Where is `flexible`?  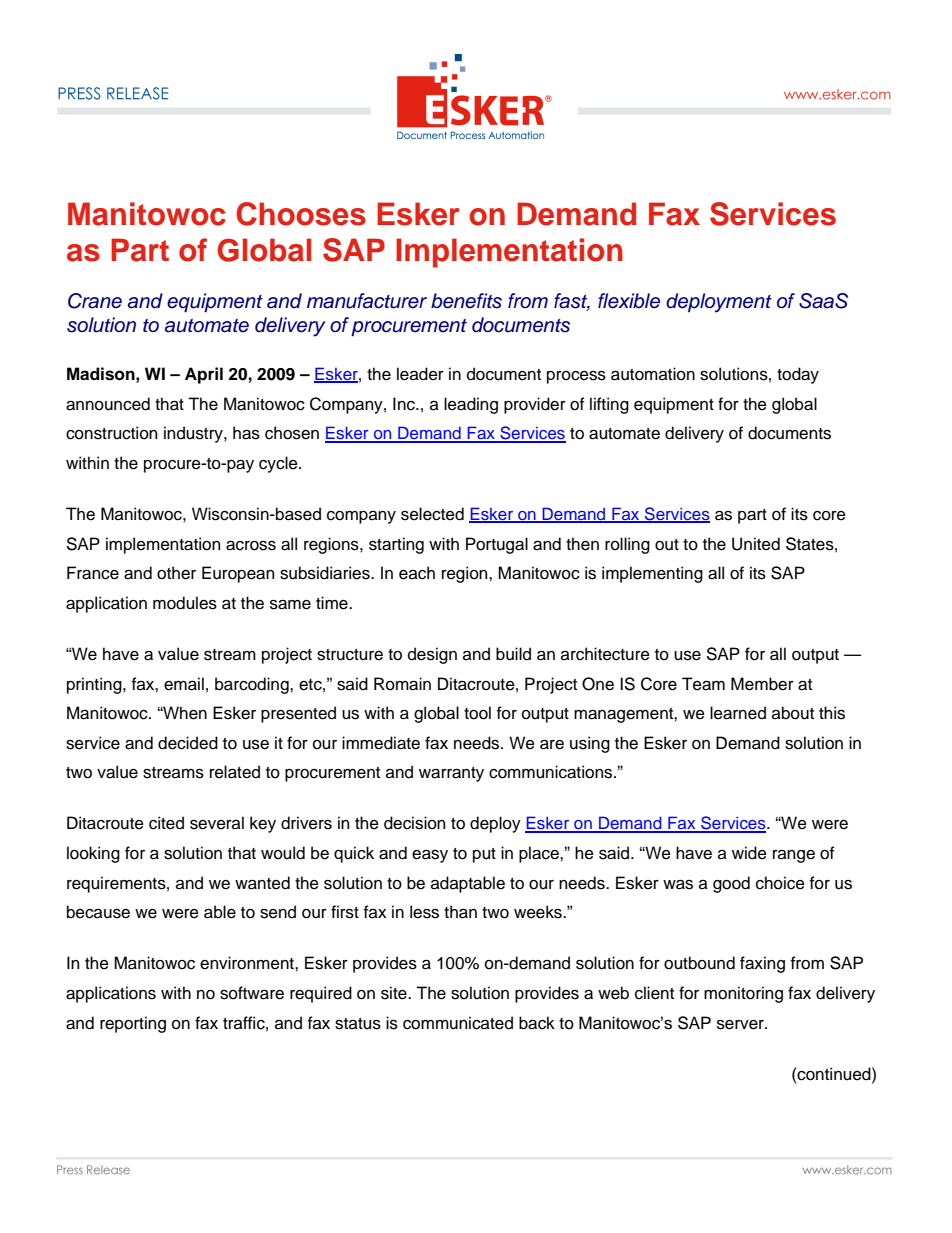
flexible is located at coordinates (629, 301).
